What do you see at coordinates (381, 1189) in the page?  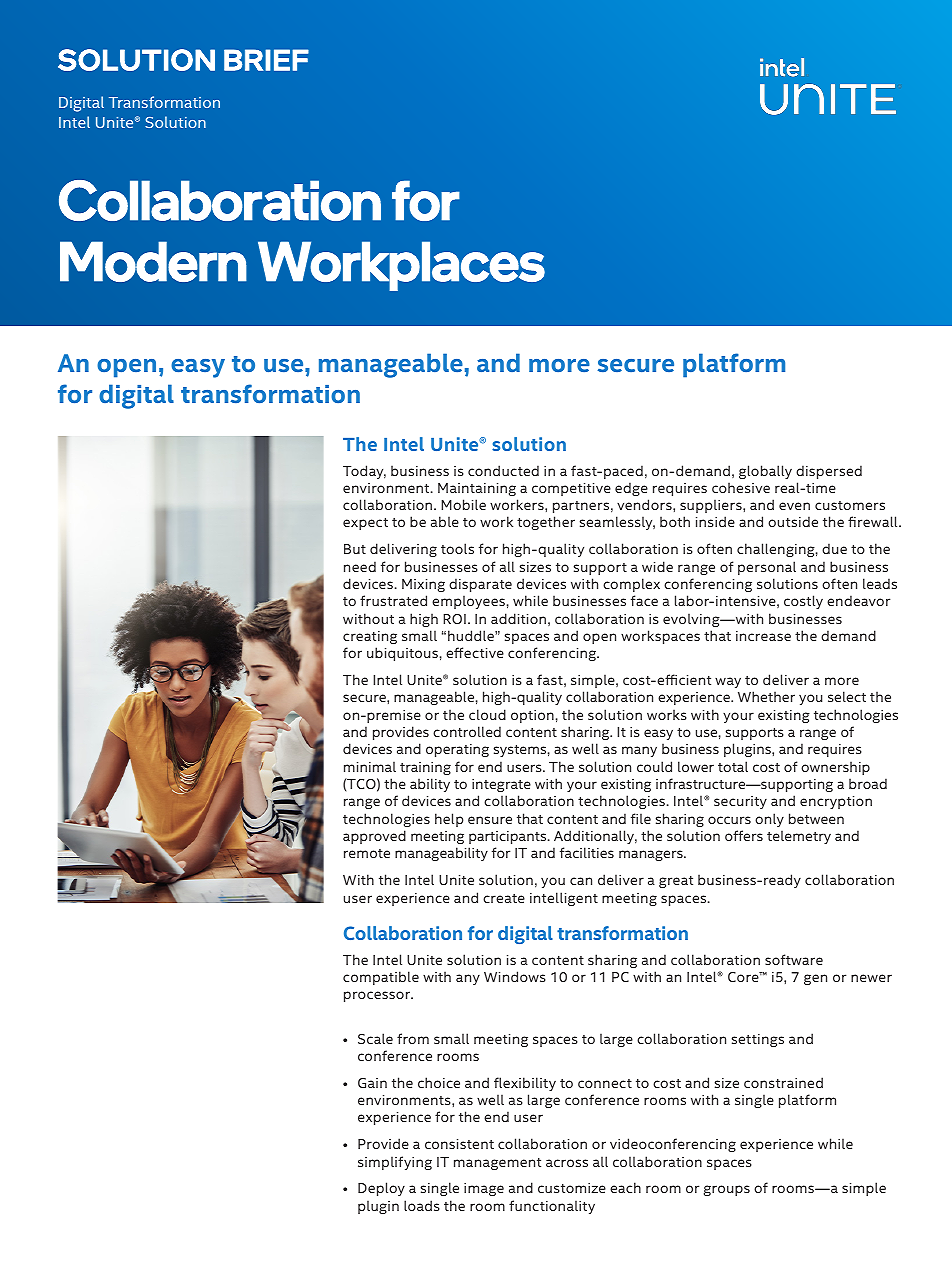 I see `Deploy` at bounding box center [381, 1189].
